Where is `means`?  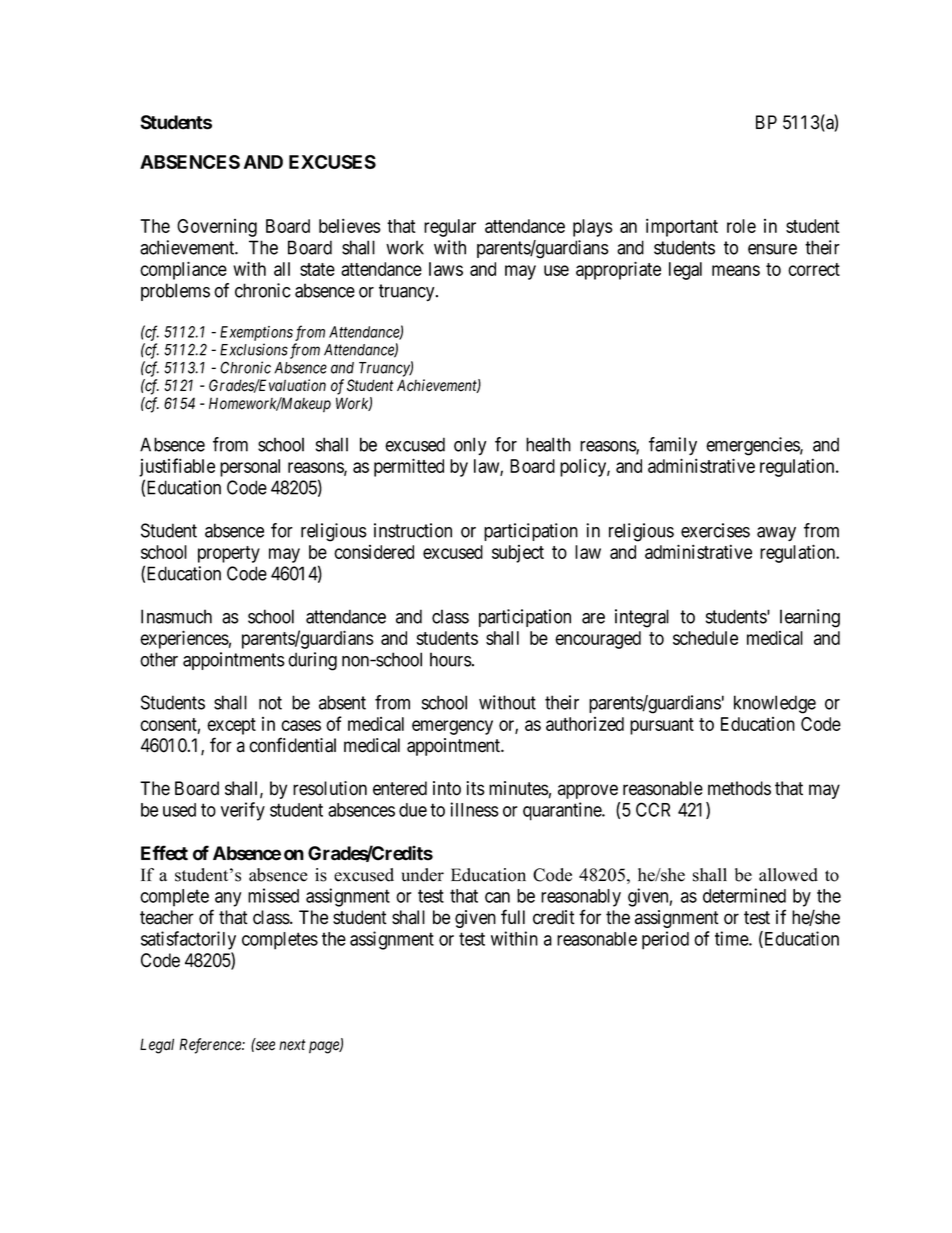
means is located at coordinates (736, 270).
